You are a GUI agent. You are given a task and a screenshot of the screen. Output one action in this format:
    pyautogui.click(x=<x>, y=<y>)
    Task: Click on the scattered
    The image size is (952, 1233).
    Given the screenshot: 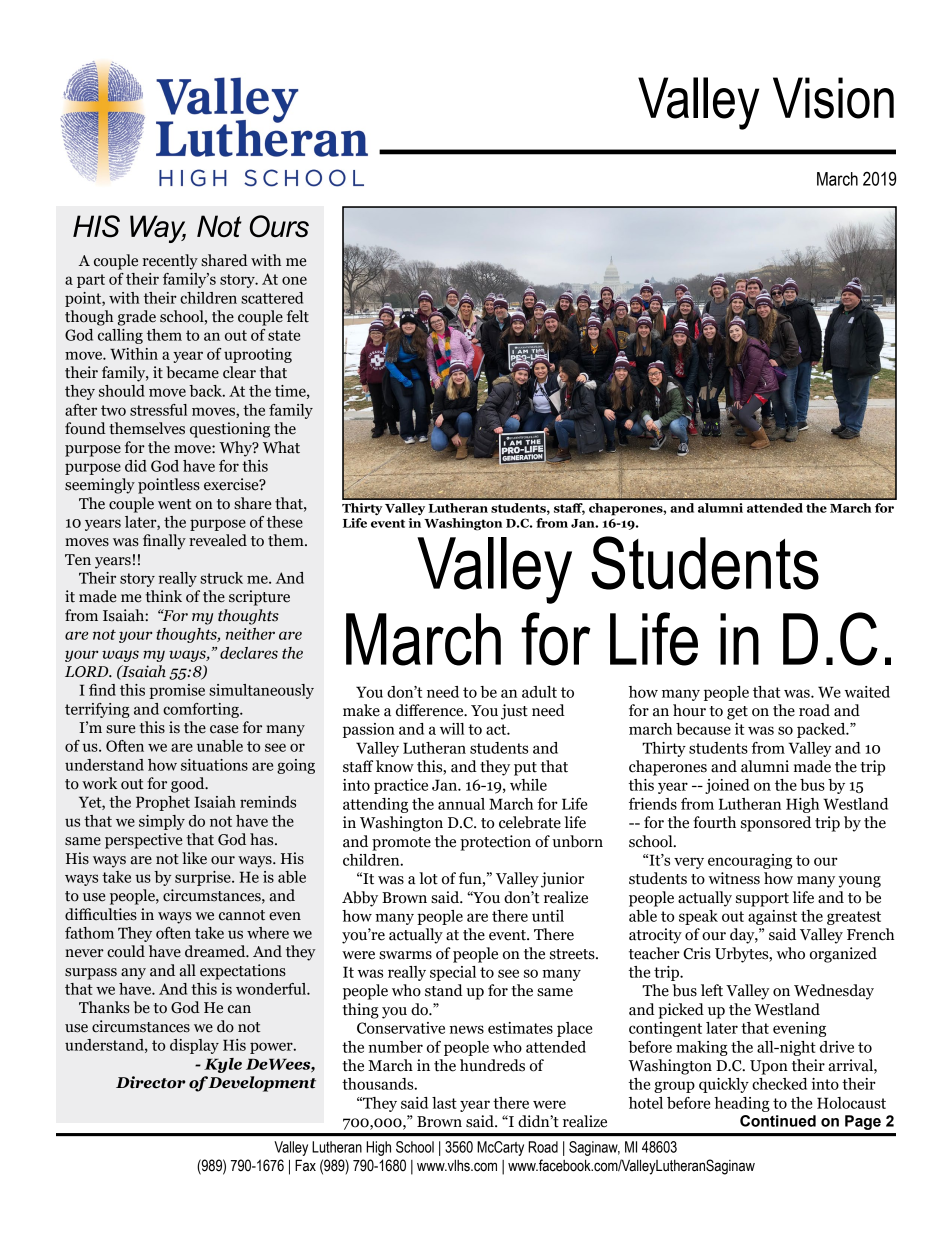 What is the action you would take?
    pyautogui.click(x=272, y=298)
